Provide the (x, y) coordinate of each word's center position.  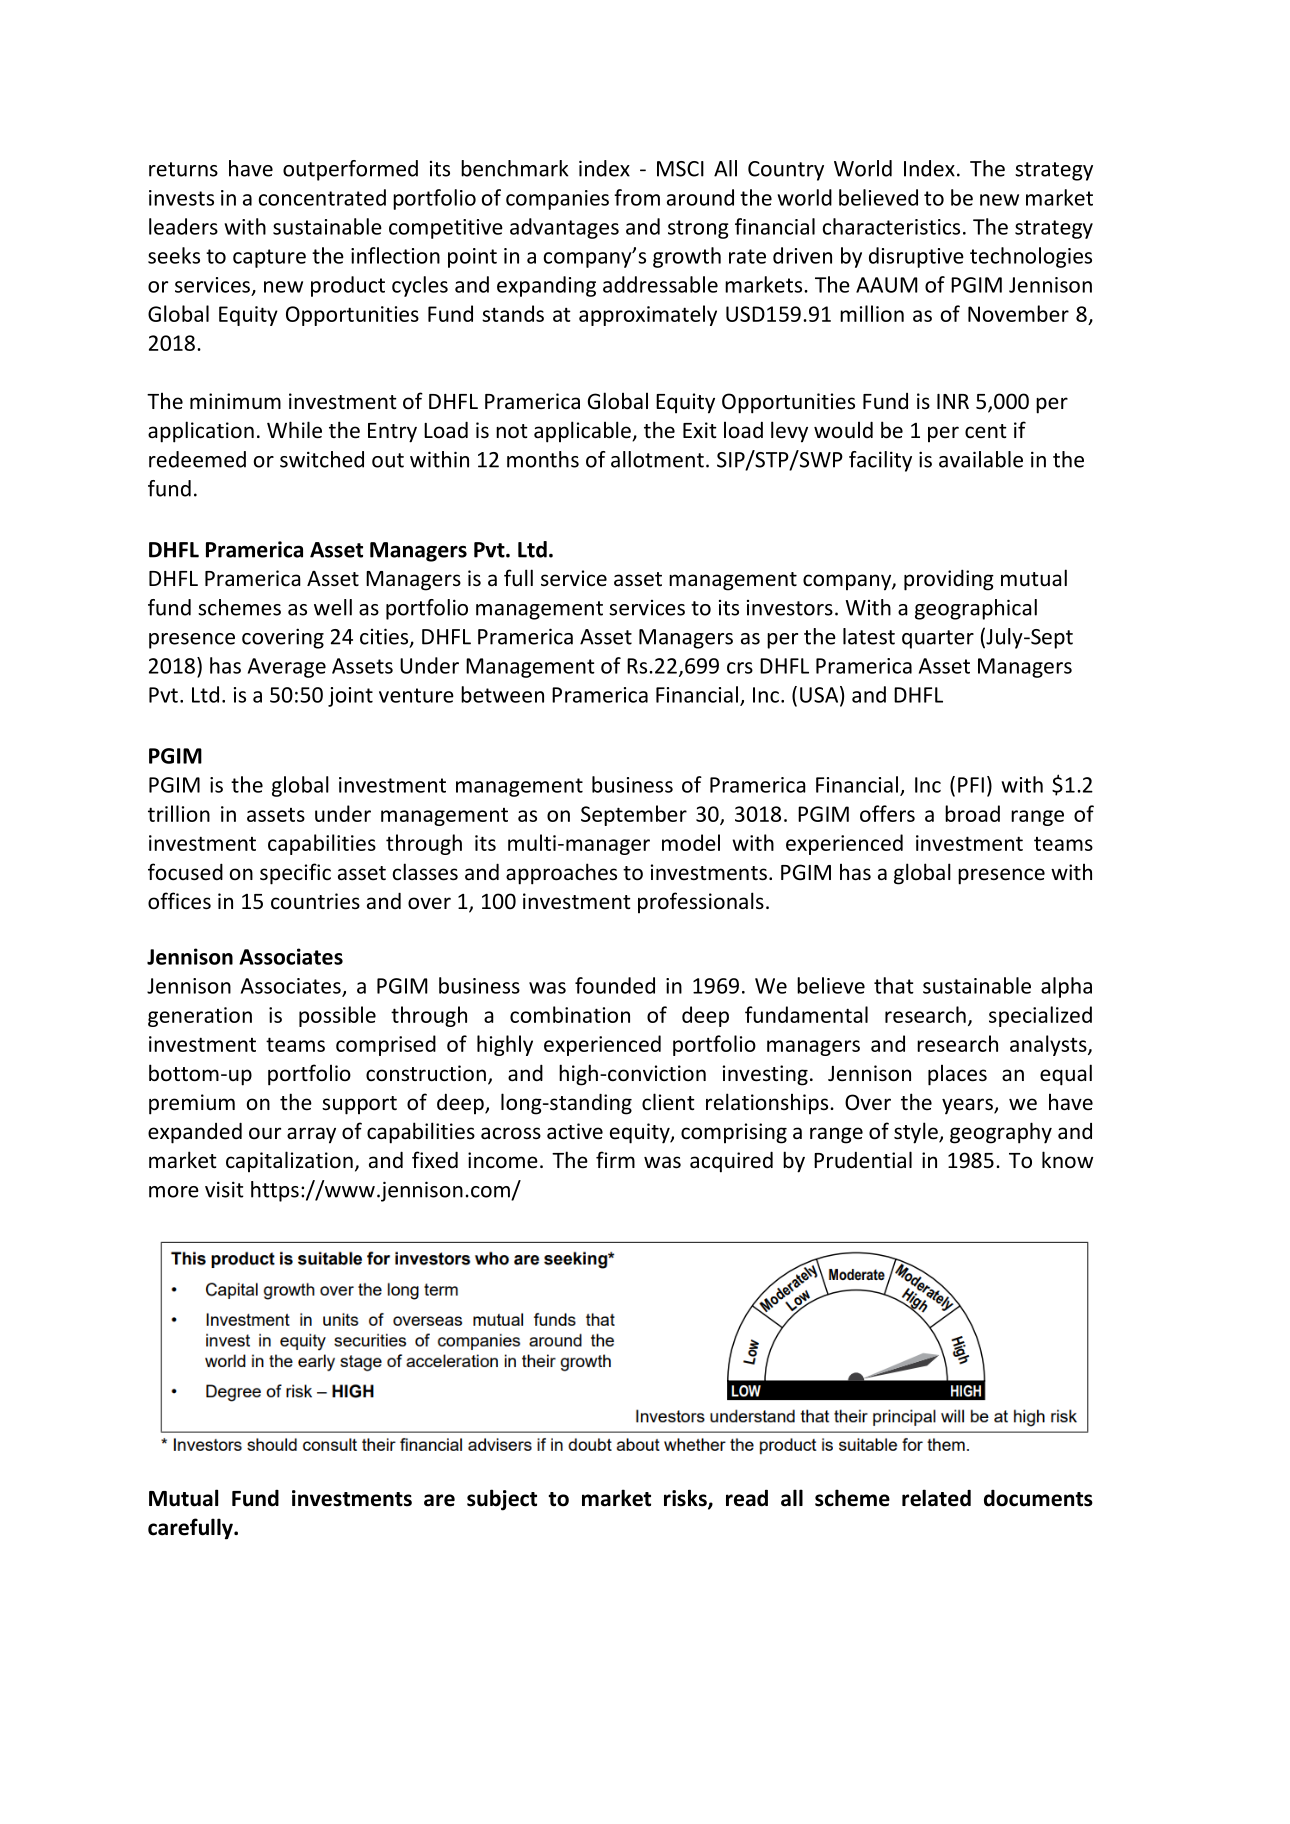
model (691, 842)
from (637, 197)
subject (502, 1500)
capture (269, 258)
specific (295, 874)
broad (972, 813)
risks (686, 1499)
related (936, 1498)
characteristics (891, 226)
